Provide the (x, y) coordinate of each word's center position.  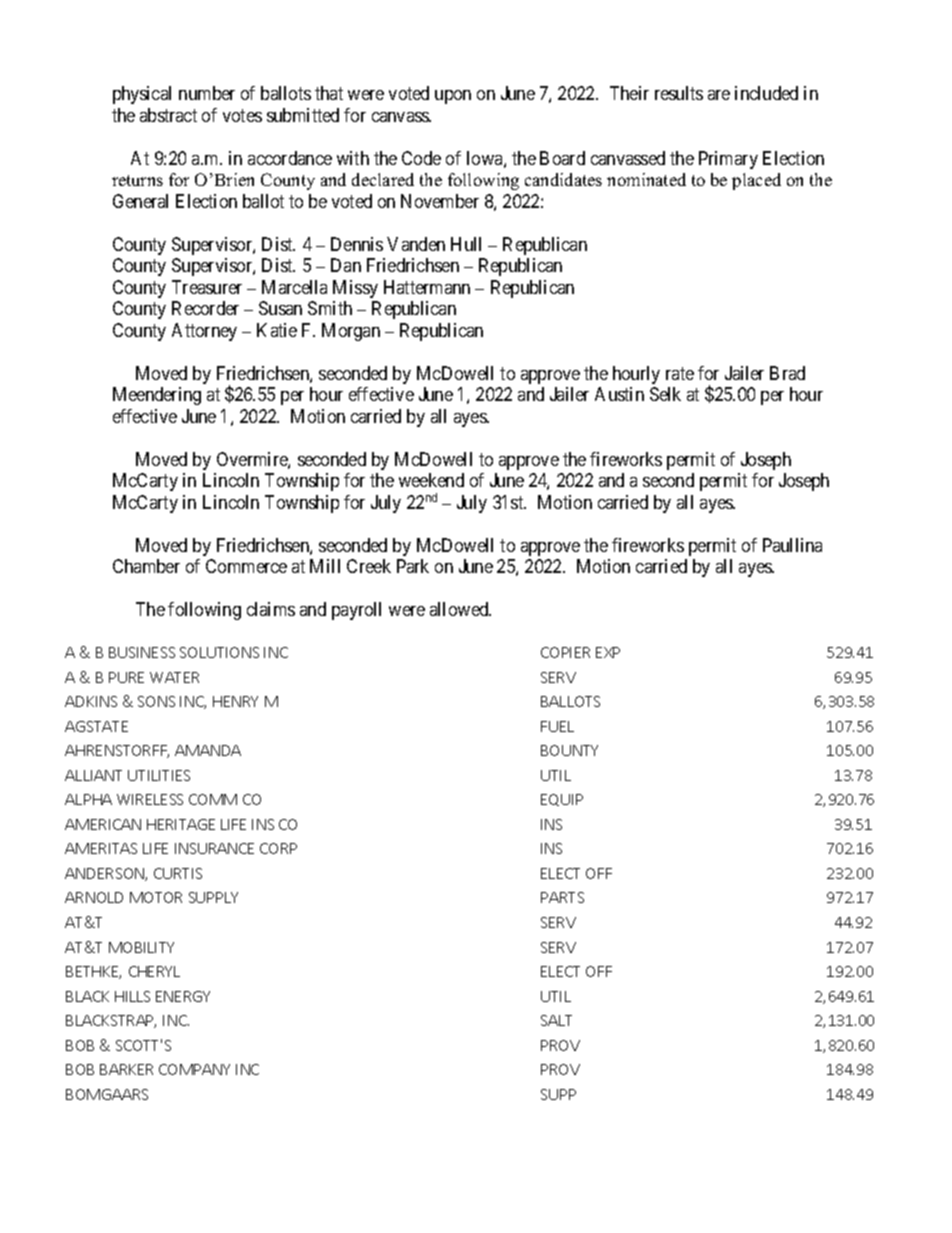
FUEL (557, 726)
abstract (168, 115)
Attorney (204, 332)
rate (680, 373)
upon (453, 97)
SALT (556, 1020)
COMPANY (194, 1069)
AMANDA (208, 750)
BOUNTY (569, 750)
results (679, 93)
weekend (431, 480)
